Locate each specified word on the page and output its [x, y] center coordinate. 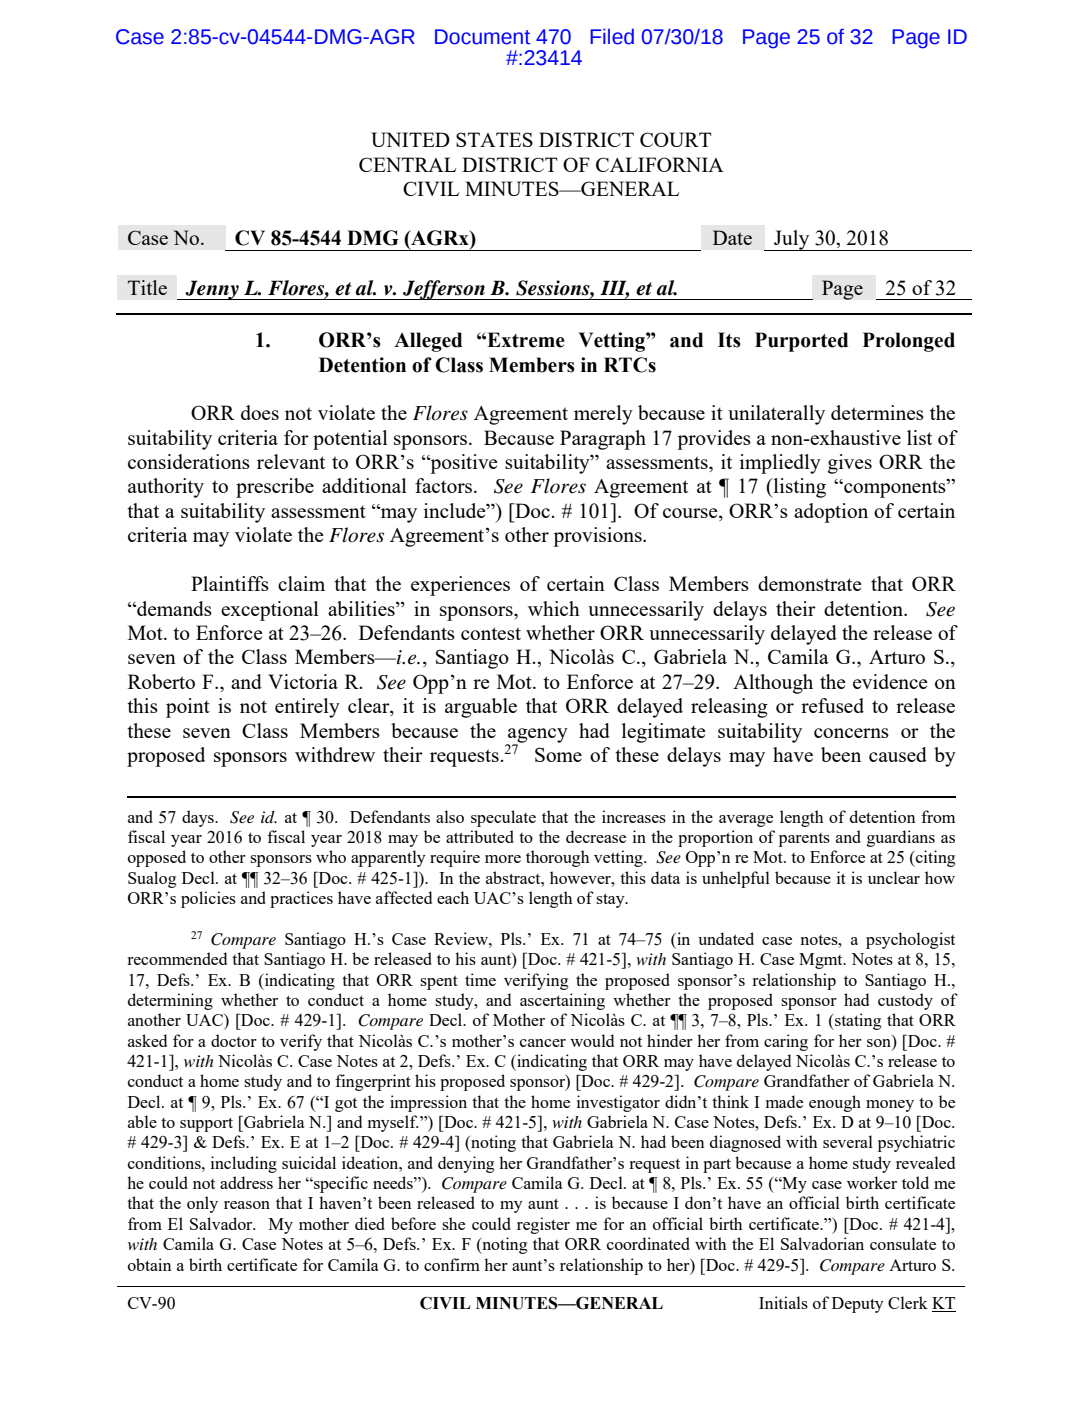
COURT [675, 139]
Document [482, 37]
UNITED [410, 139]
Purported [801, 342]
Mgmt [822, 961]
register [543, 1225]
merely [603, 415]
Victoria [303, 681]
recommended [177, 958]
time [480, 979]
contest [491, 633]
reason [247, 1205]
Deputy [858, 1305]
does [260, 412]
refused [832, 705]
